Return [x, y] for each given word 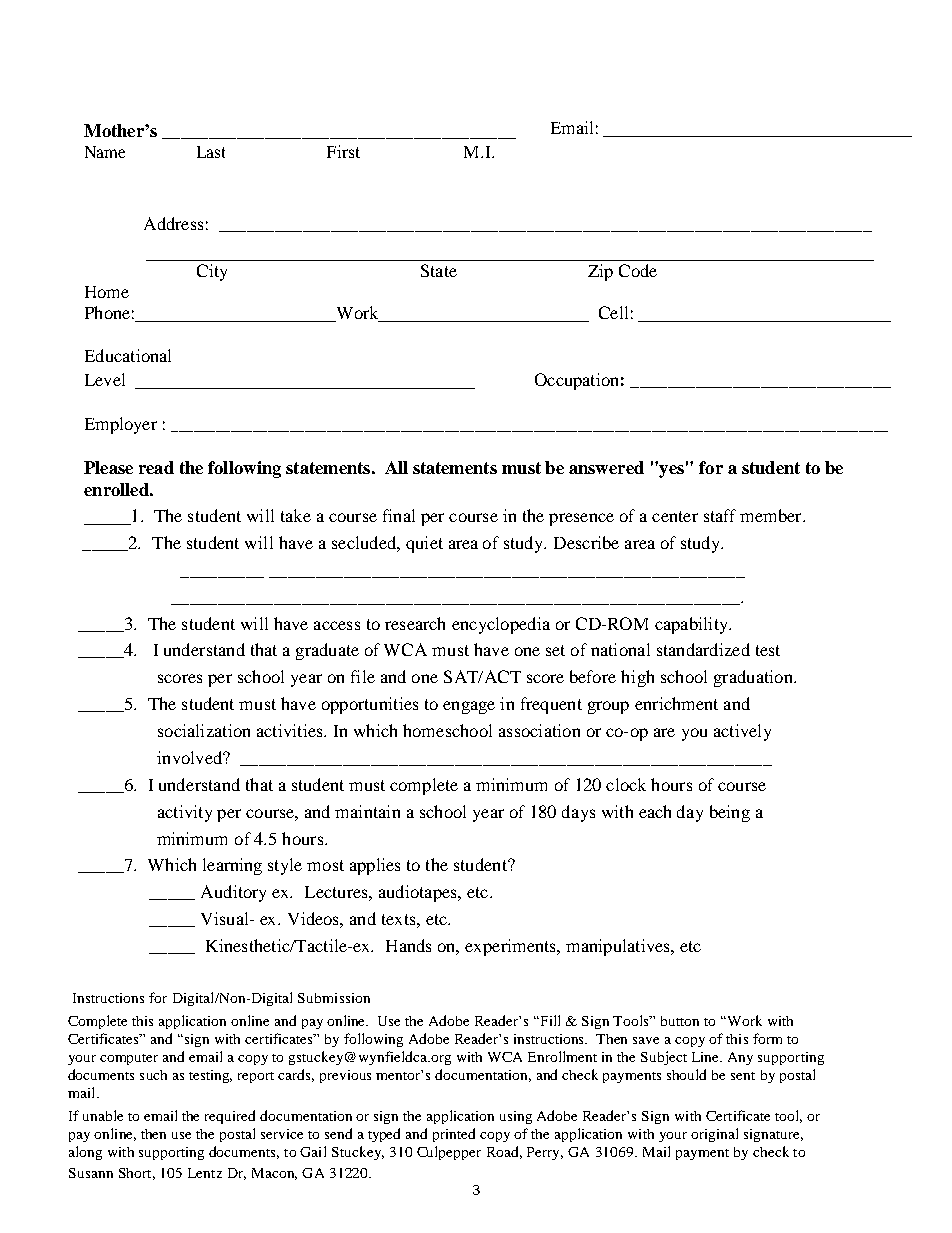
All [396, 467]
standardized [703, 649]
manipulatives [619, 947]
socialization [204, 730]
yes [670, 470]
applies [375, 866]
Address [173, 223]
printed [454, 1135]
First [343, 151]
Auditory [233, 893]
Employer [121, 425]
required [230, 1117]
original [714, 1135]
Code [638, 270]
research [415, 623]
